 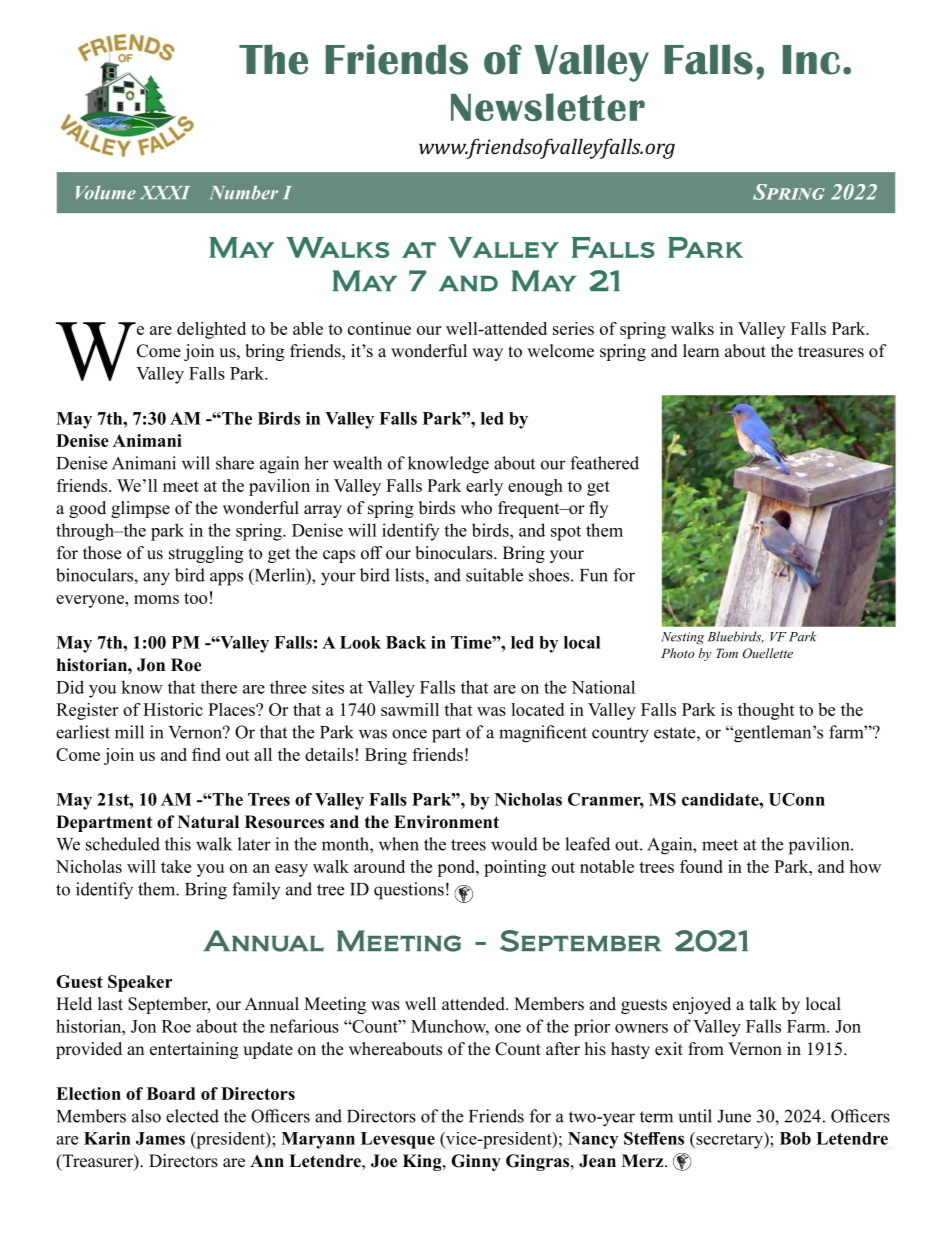 I want to click on secretary, so click(x=729, y=1140).
